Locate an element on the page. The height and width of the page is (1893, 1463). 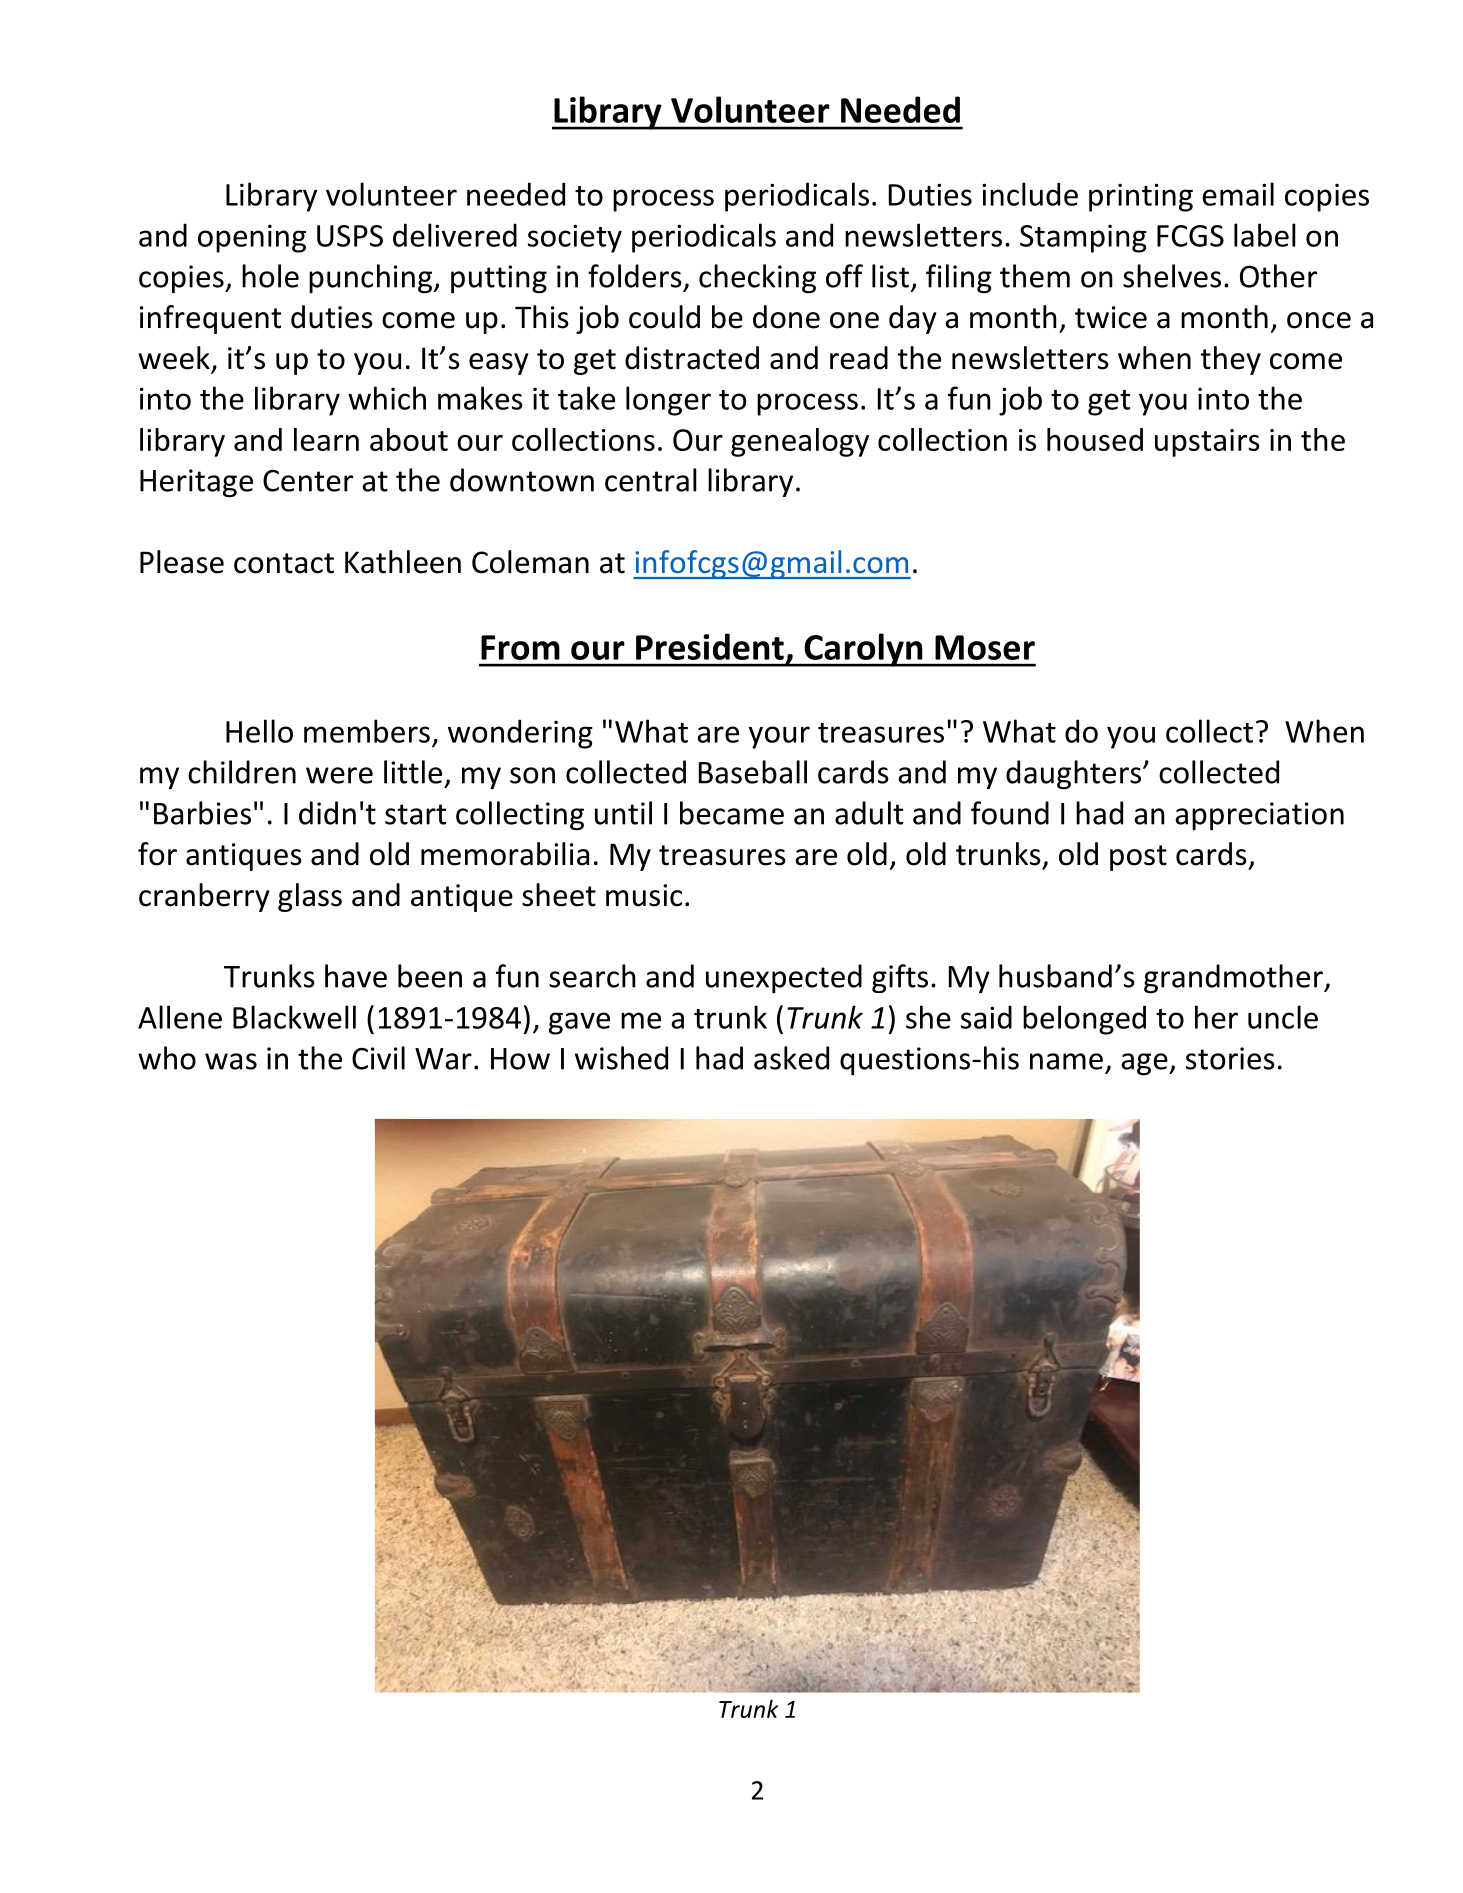
genealogy is located at coordinates (800, 442).
